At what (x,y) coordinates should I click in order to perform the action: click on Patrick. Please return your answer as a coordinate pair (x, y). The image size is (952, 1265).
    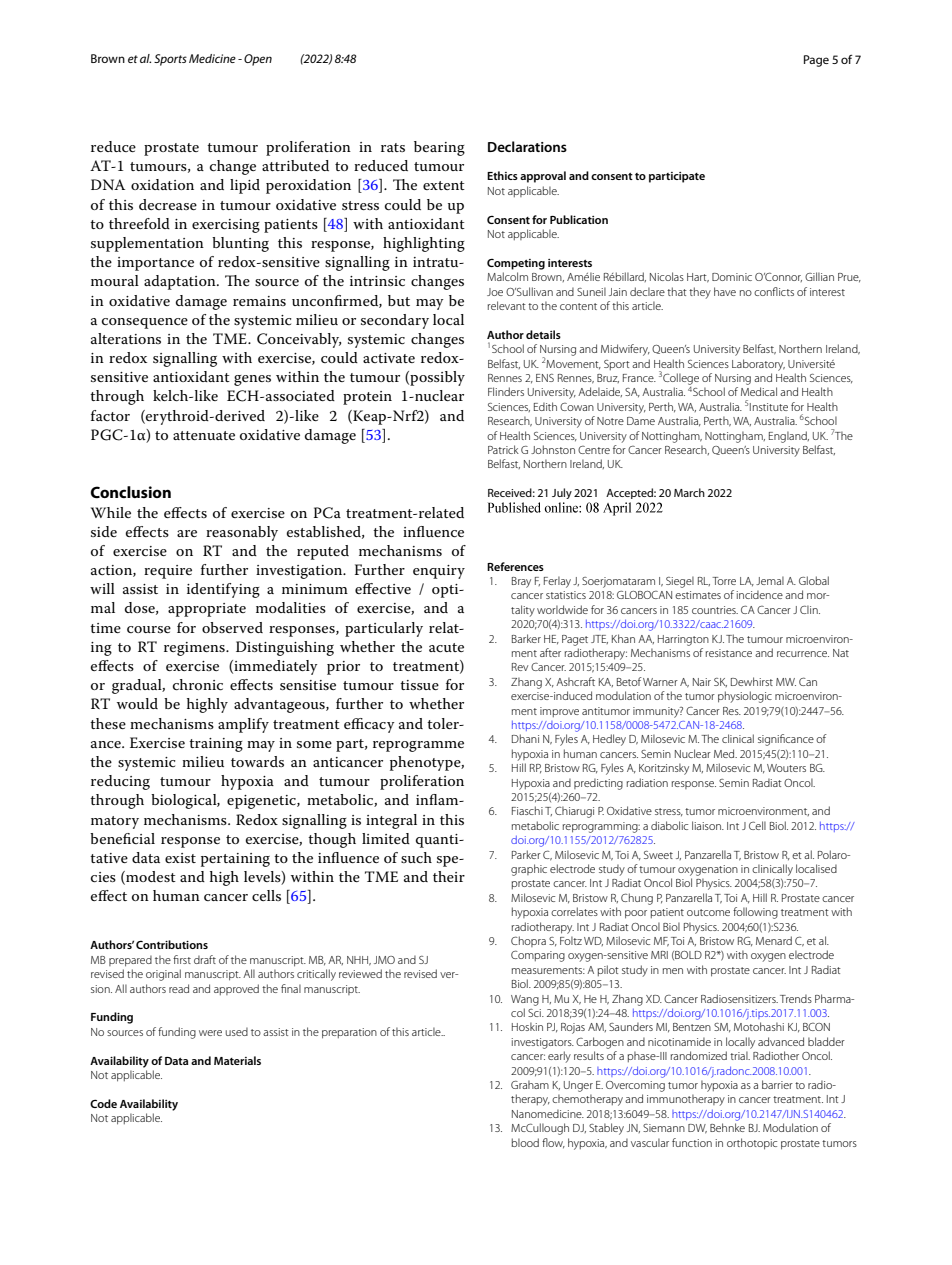
    Looking at the image, I should click on (503, 449).
